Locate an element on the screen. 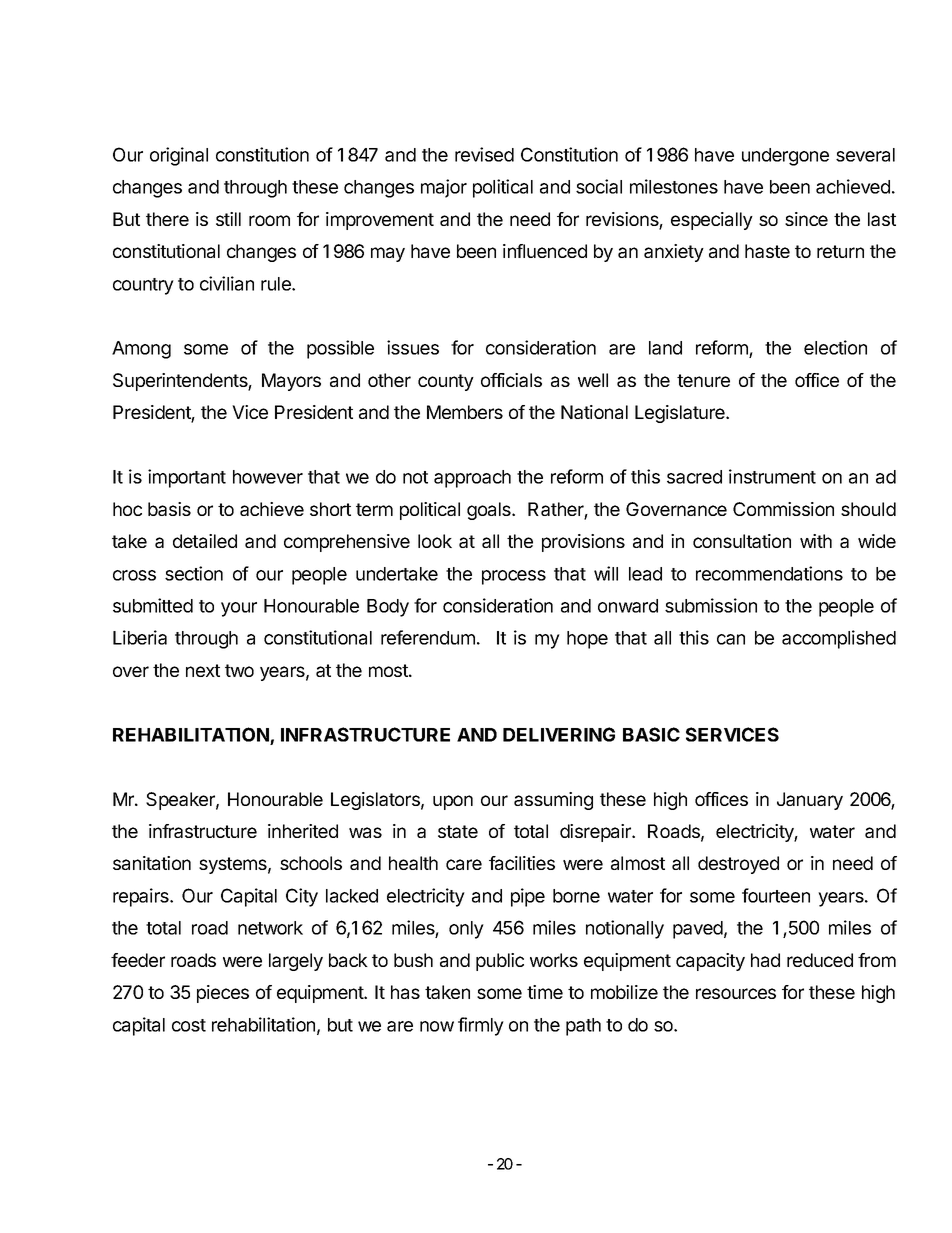 The width and height of the screenshot is (952, 1233). revised is located at coordinates (484, 154).
